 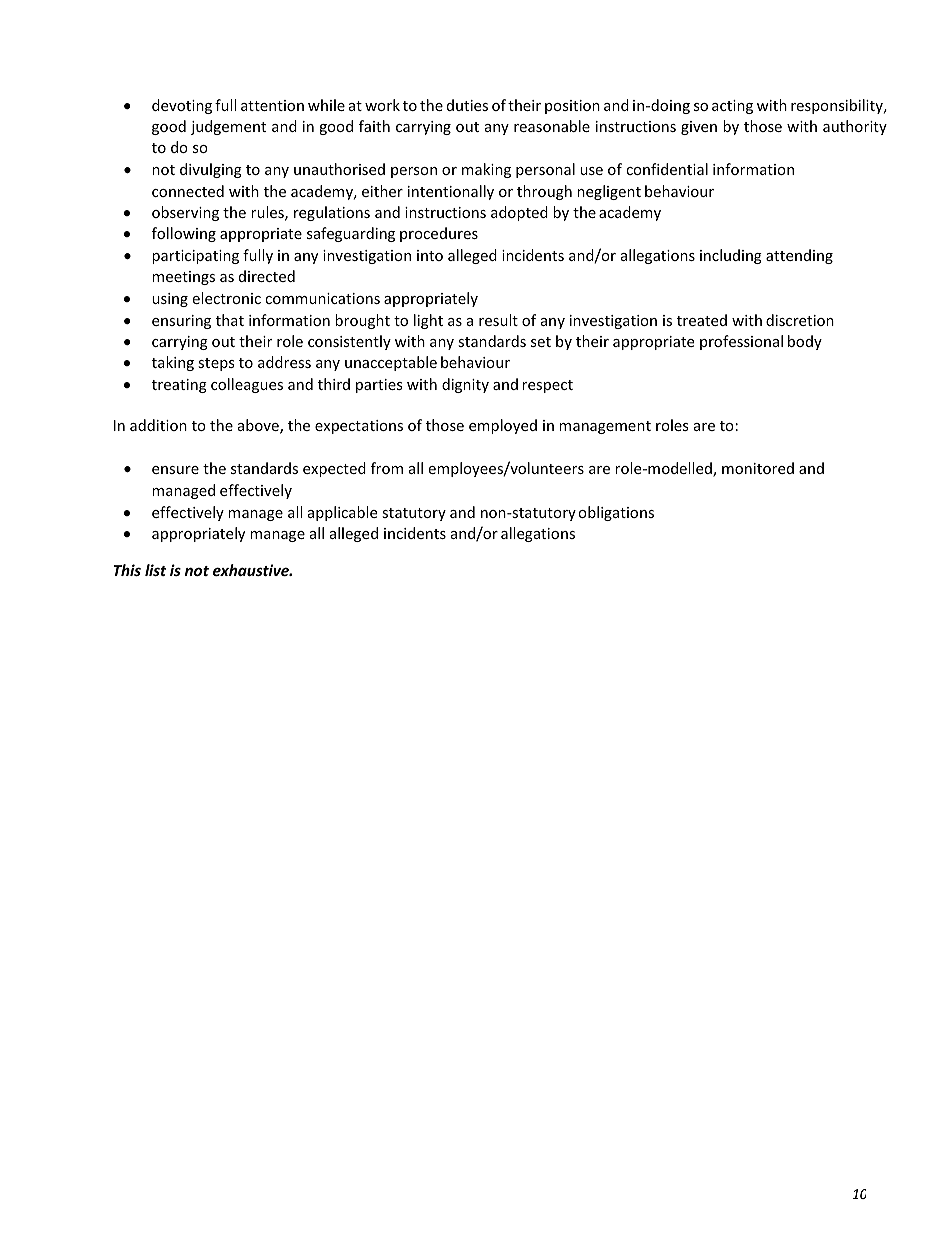 I want to click on judgement, so click(x=228, y=127).
